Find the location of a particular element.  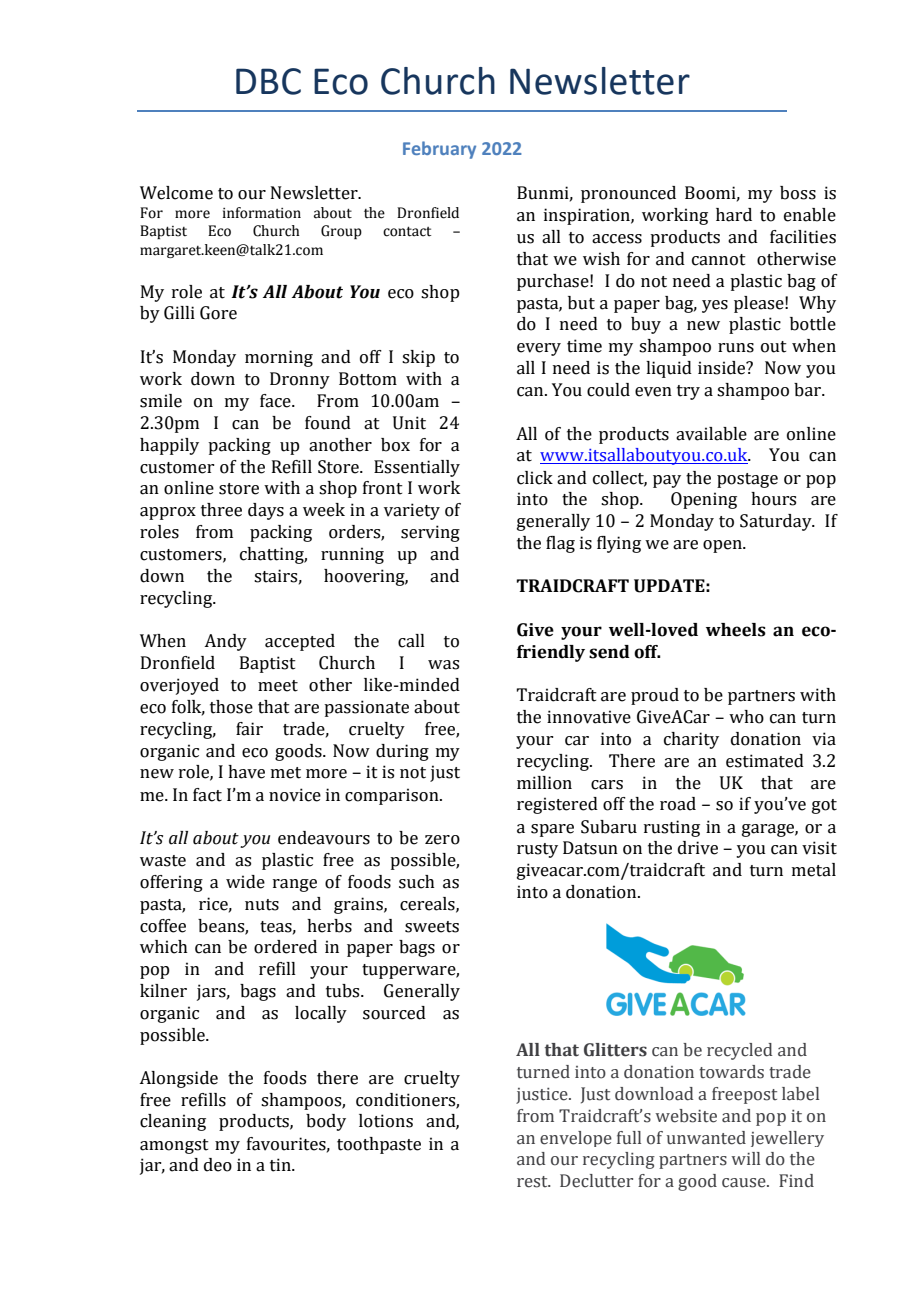

DBC is located at coordinates (268, 81).
